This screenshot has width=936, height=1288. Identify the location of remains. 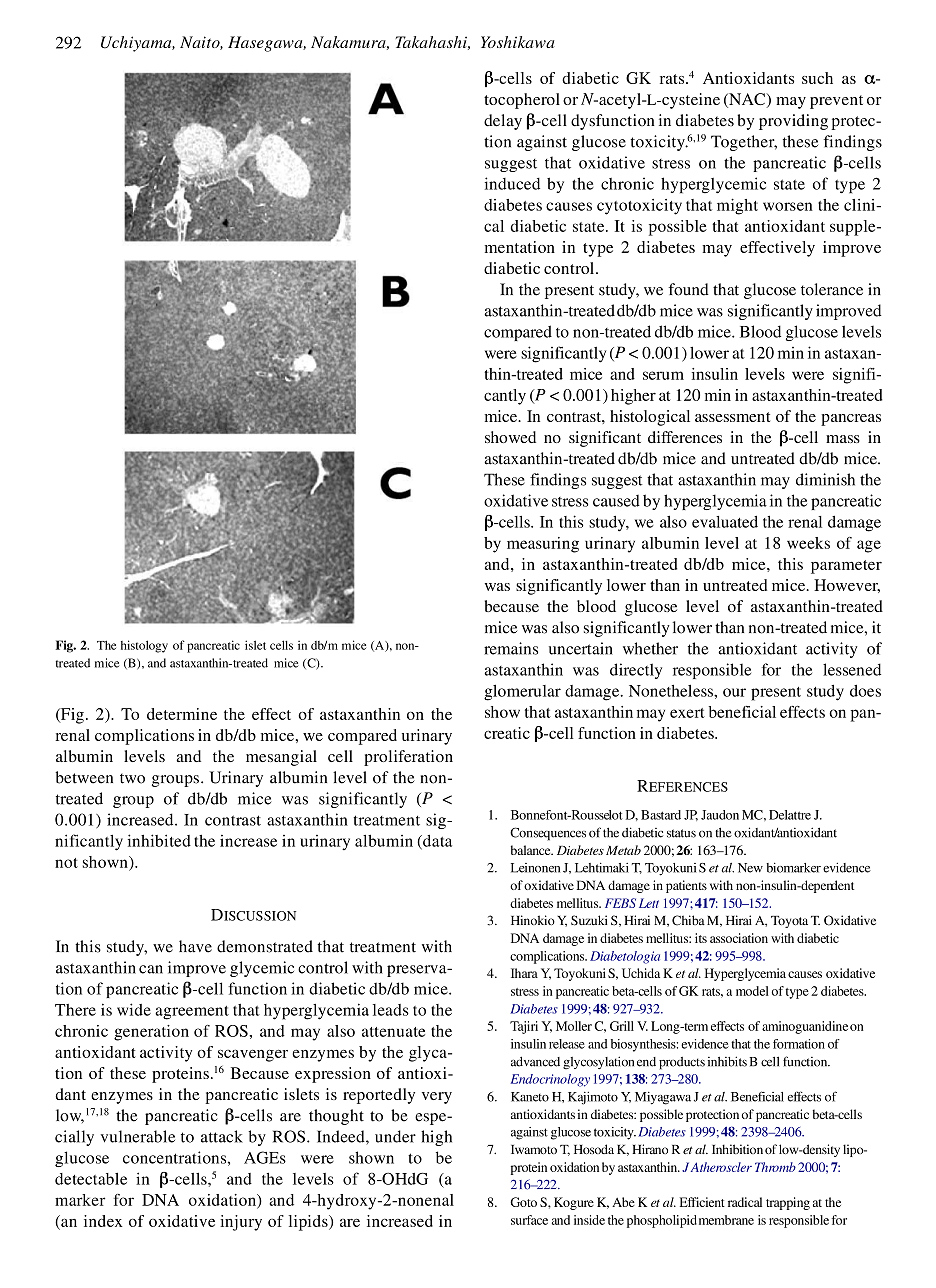
(511, 648).
